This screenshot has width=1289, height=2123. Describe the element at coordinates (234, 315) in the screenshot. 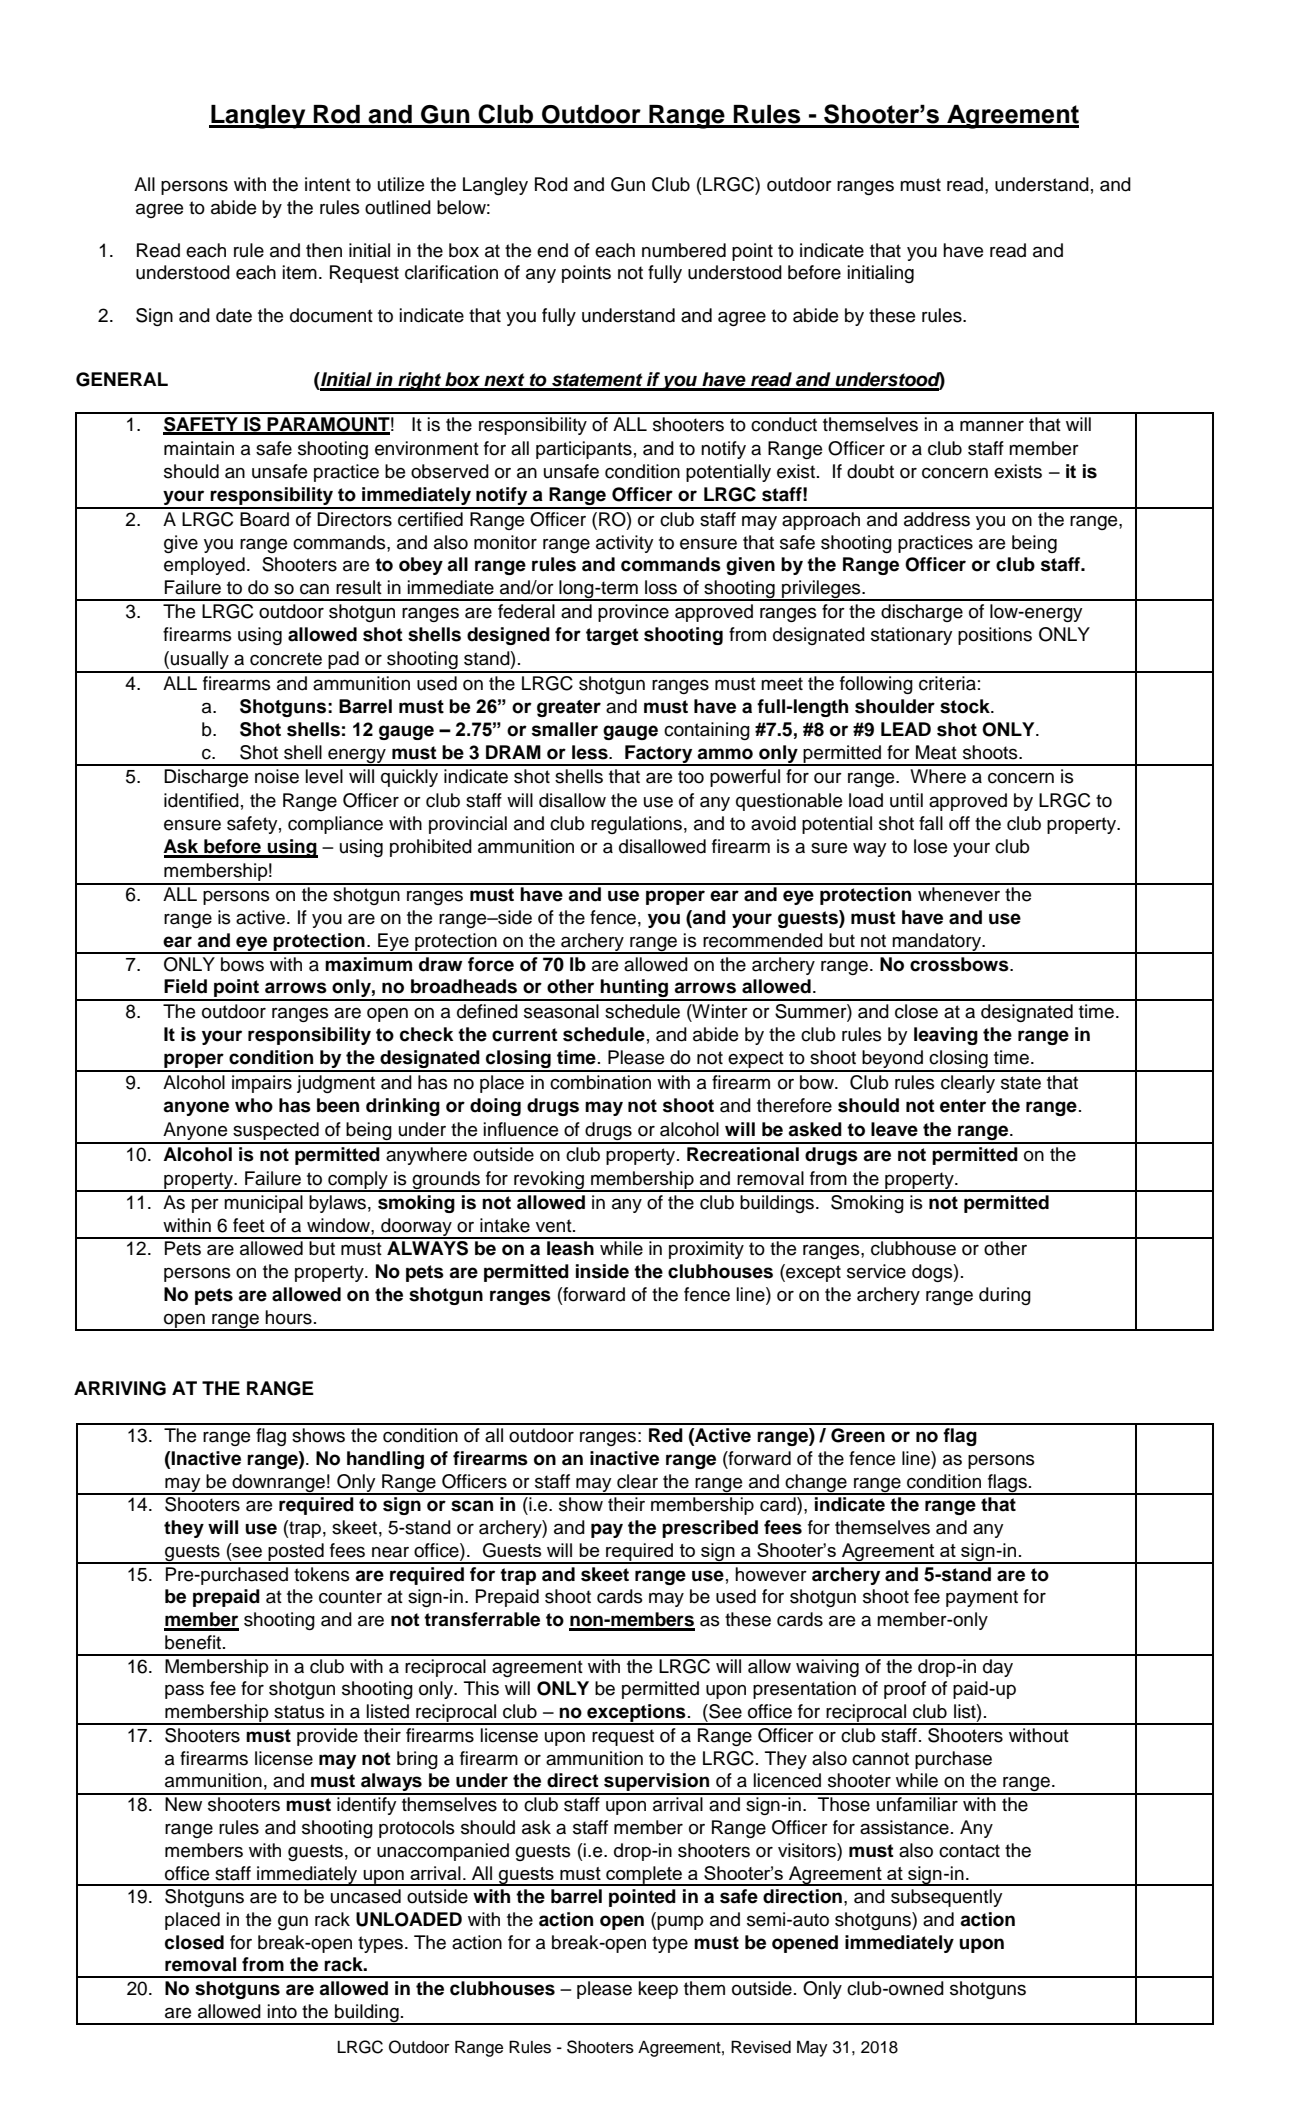

I see `date` at that location.
